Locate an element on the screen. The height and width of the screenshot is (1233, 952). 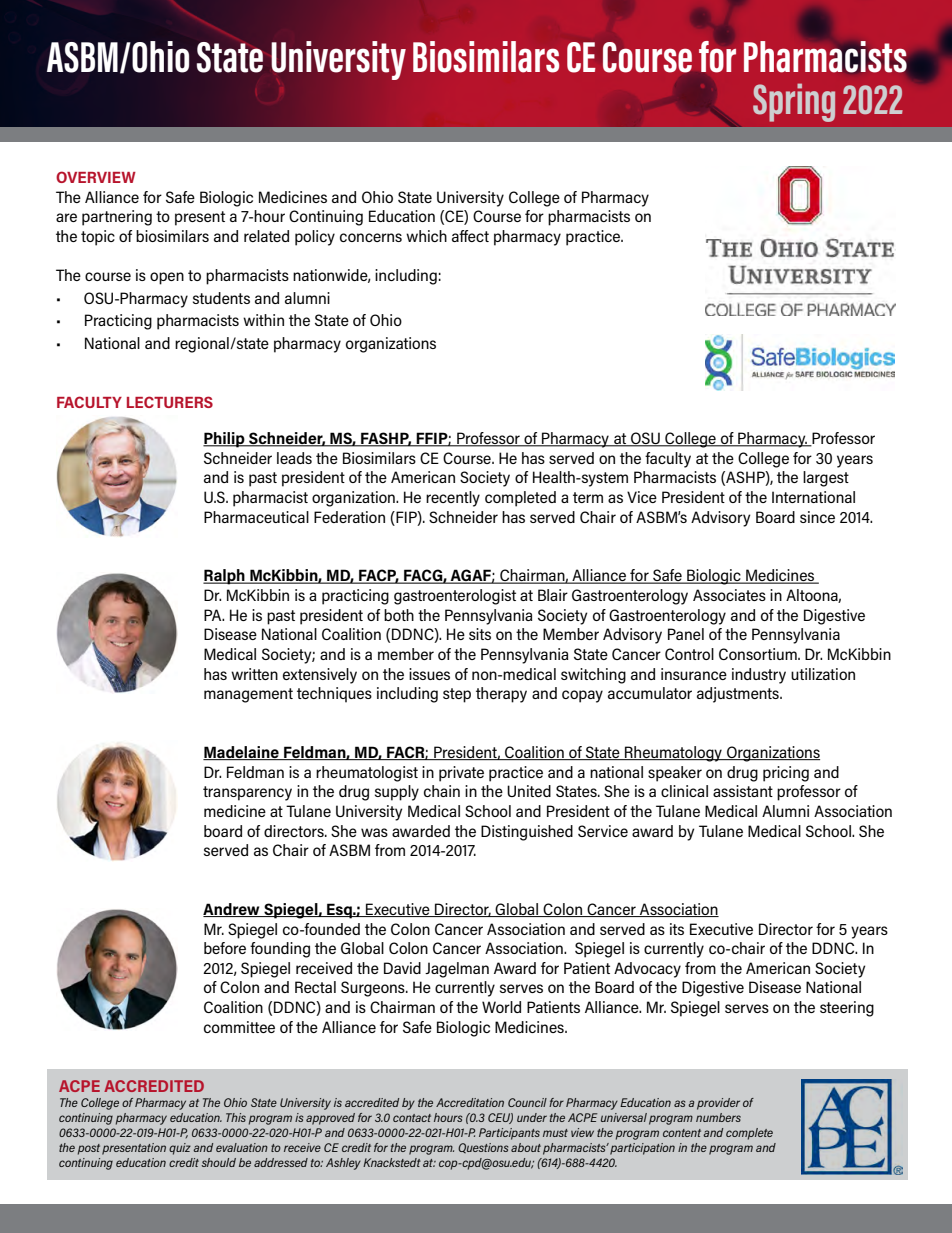
Spring is located at coordinates (794, 102).
